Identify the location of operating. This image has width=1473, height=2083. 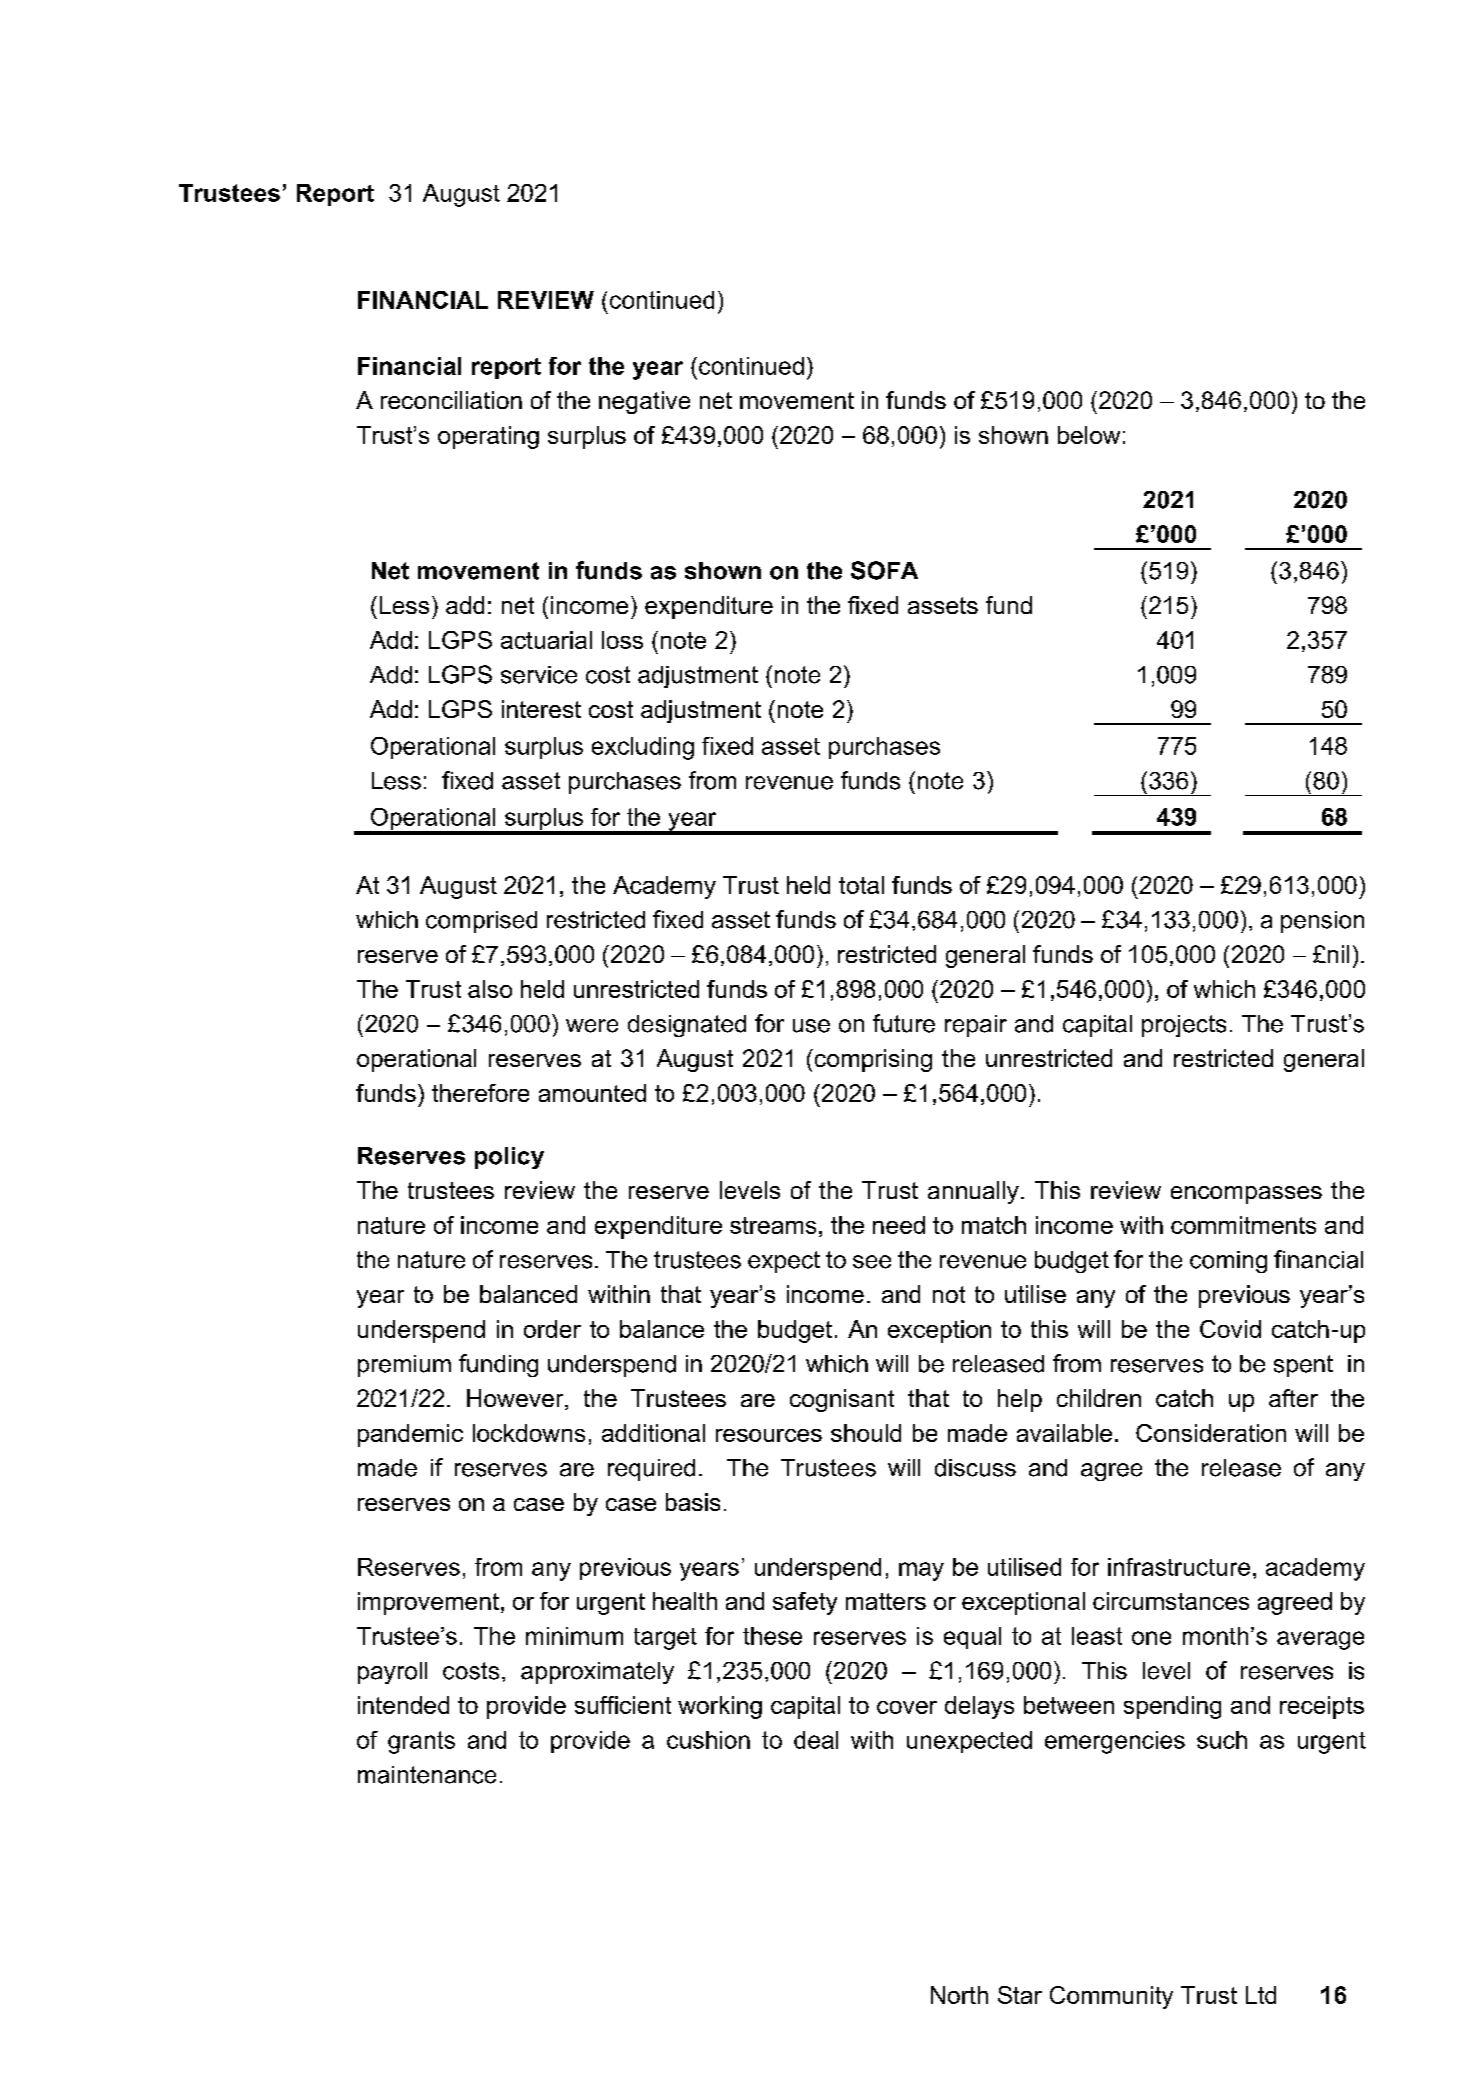
(488, 437).
